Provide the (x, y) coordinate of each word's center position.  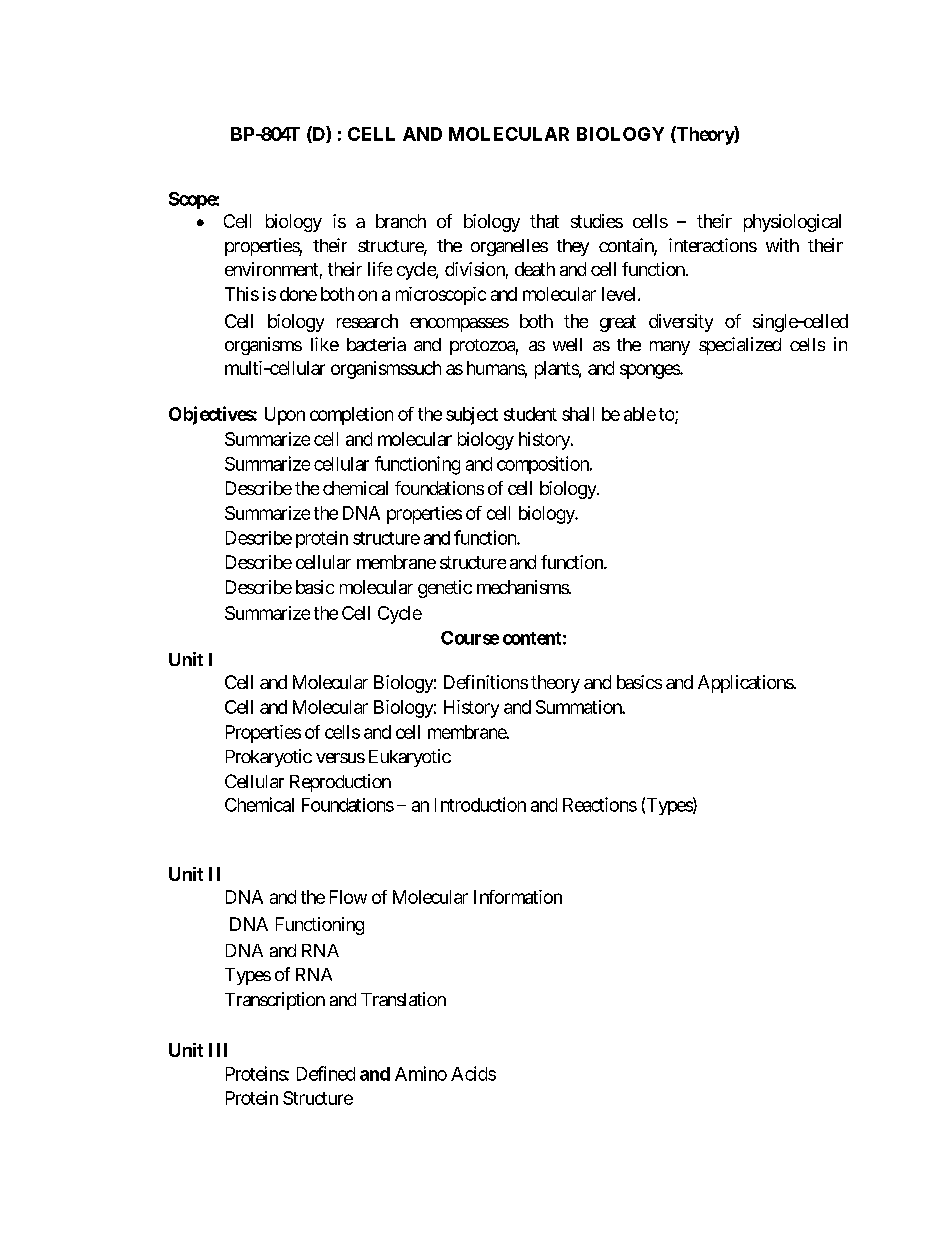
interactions (713, 245)
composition (544, 465)
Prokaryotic (269, 758)
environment (271, 269)
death (535, 269)
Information (518, 897)
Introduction (480, 804)
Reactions (600, 804)
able (640, 414)
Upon (285, 416)
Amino (421, 1073)
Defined (326, 1073)
